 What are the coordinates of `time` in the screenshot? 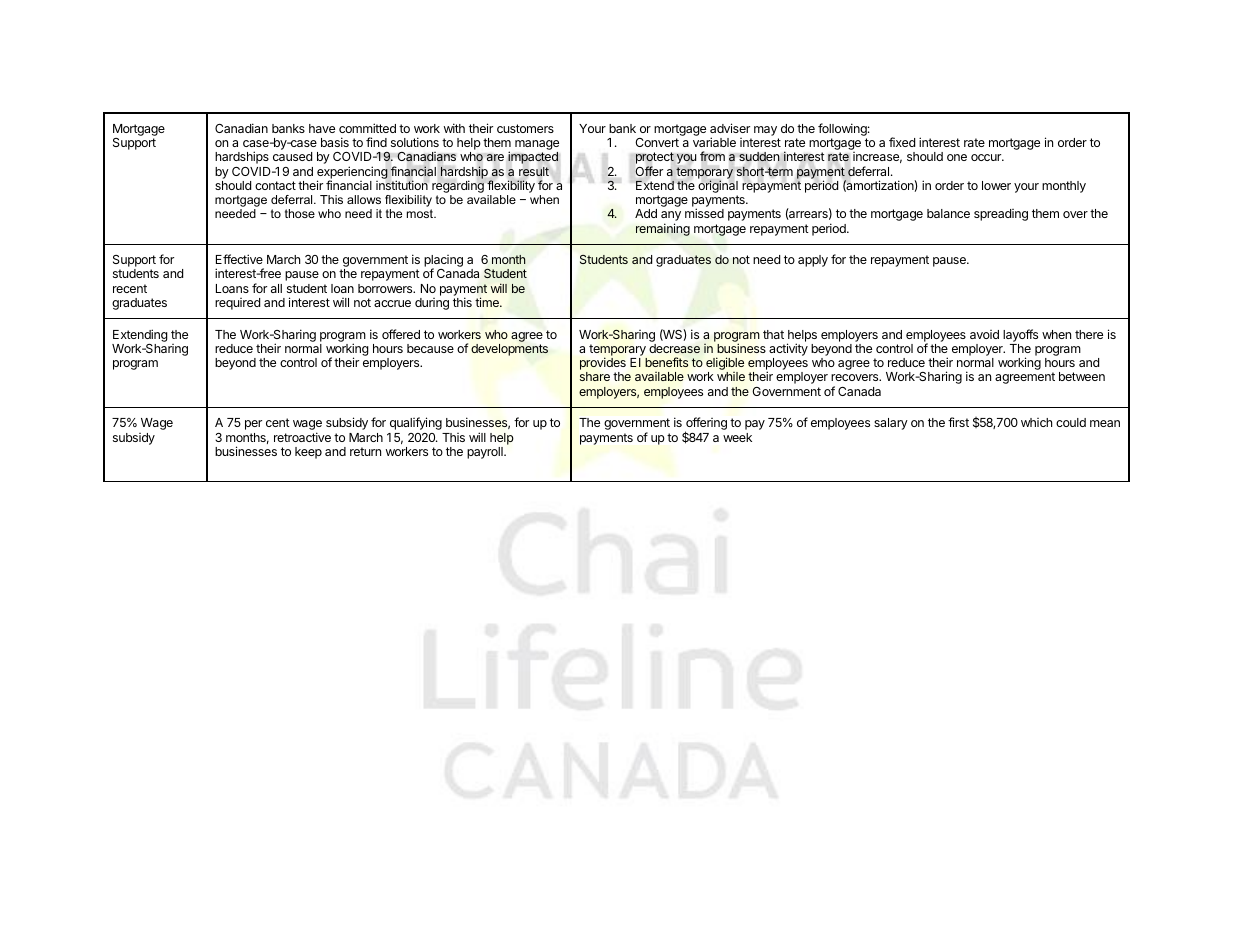 It's located at (488, 302).
